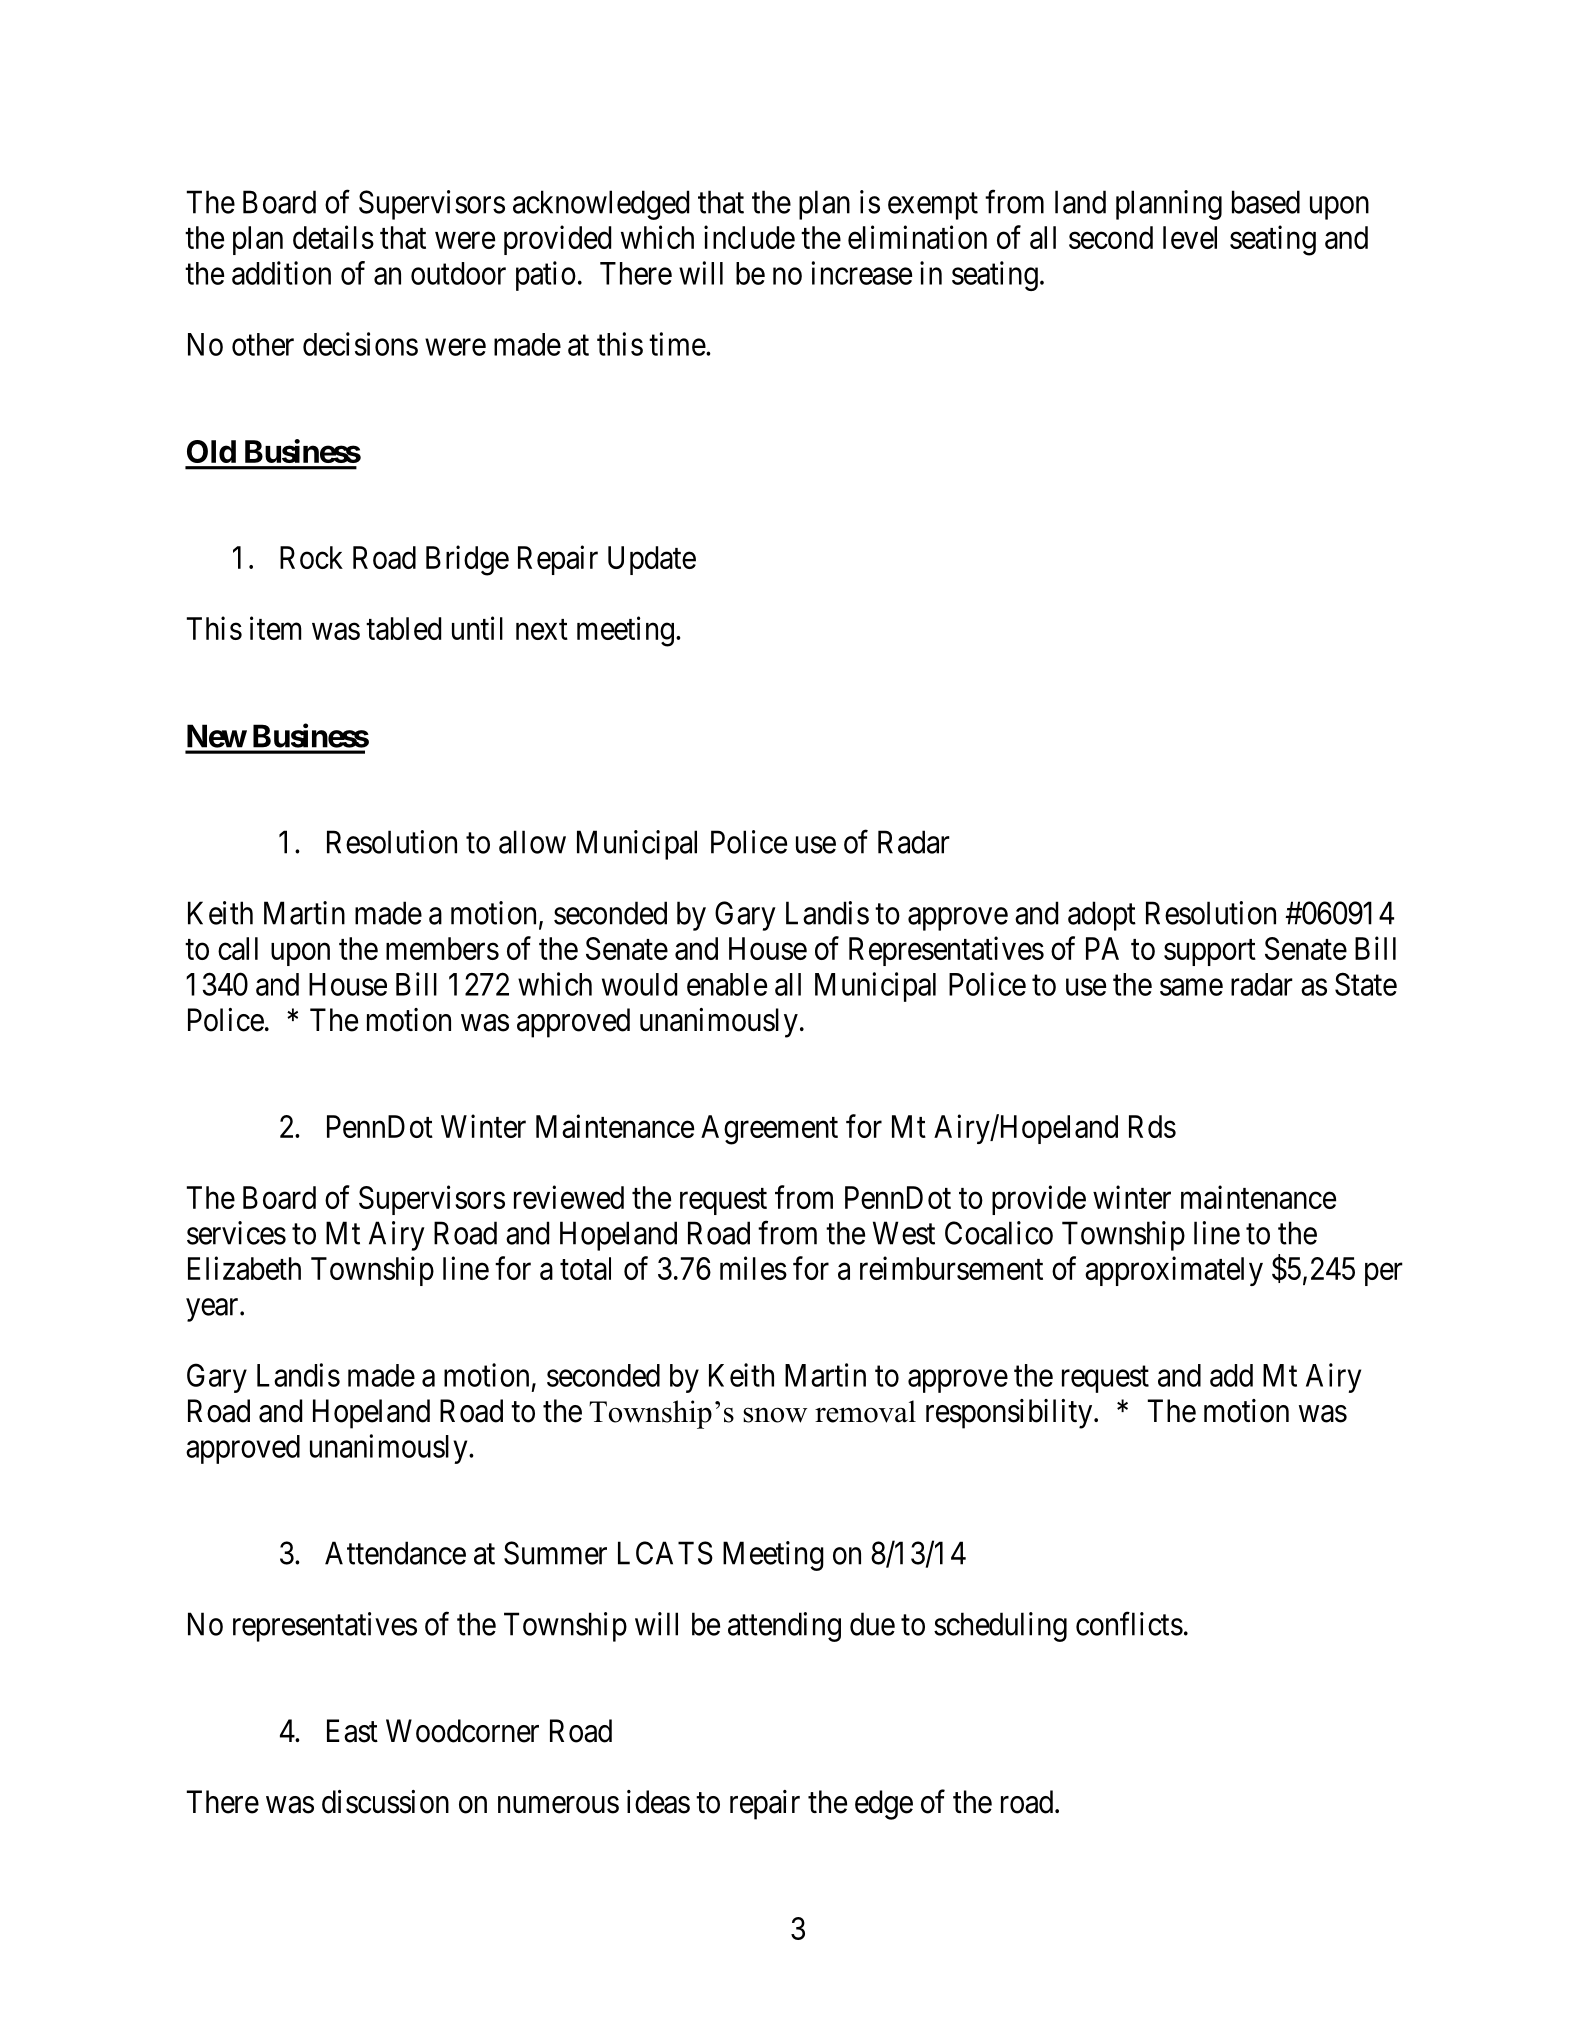 The image size is (1576, 2040). Describe the element at coordinates (1266, 202) in the screenshot. I see `based` at that location.
